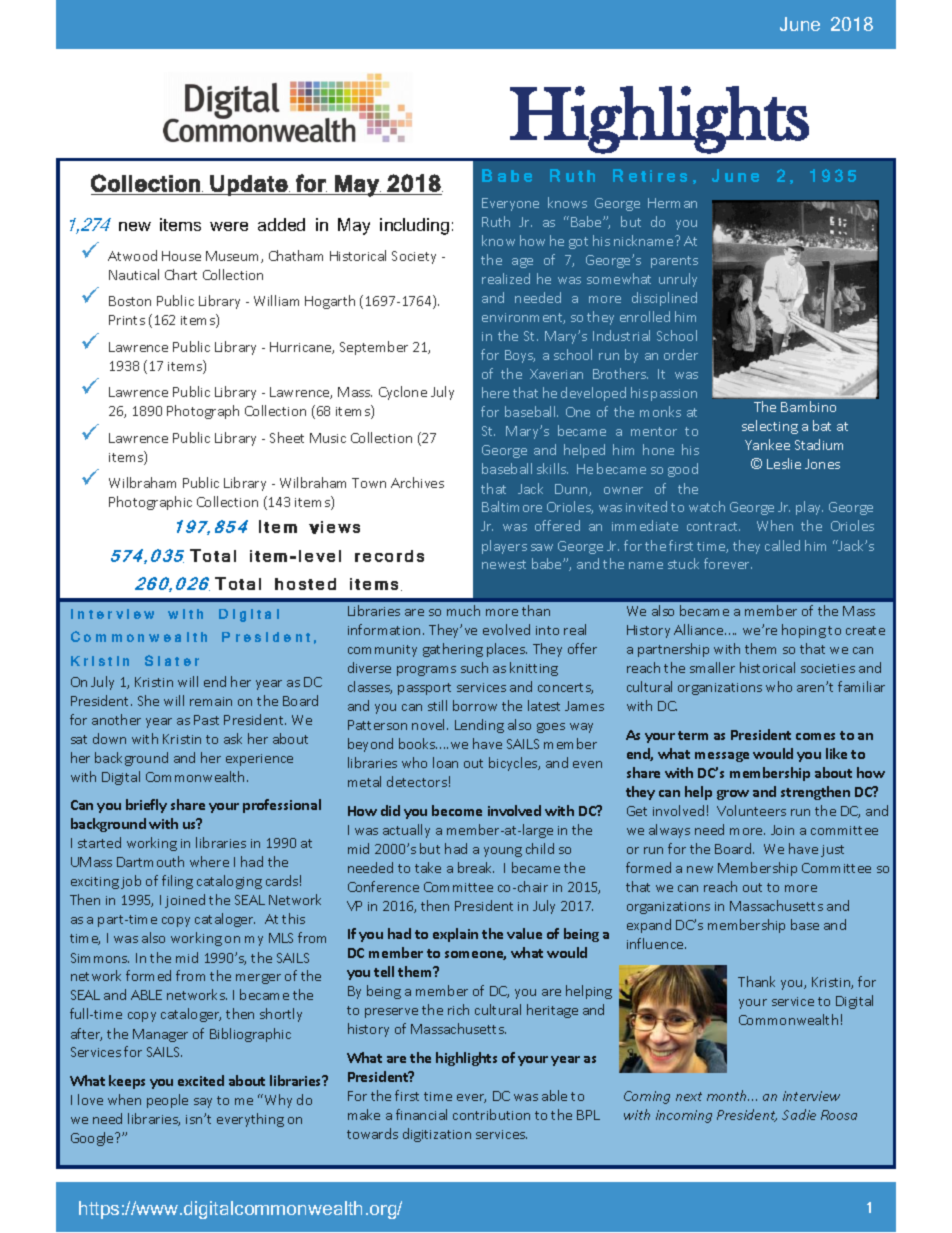 The height and width of the page is (1233, 952). What do you see at coordinates (414, 226) in the page?
I see `including` at bounding box center [414, 226].
